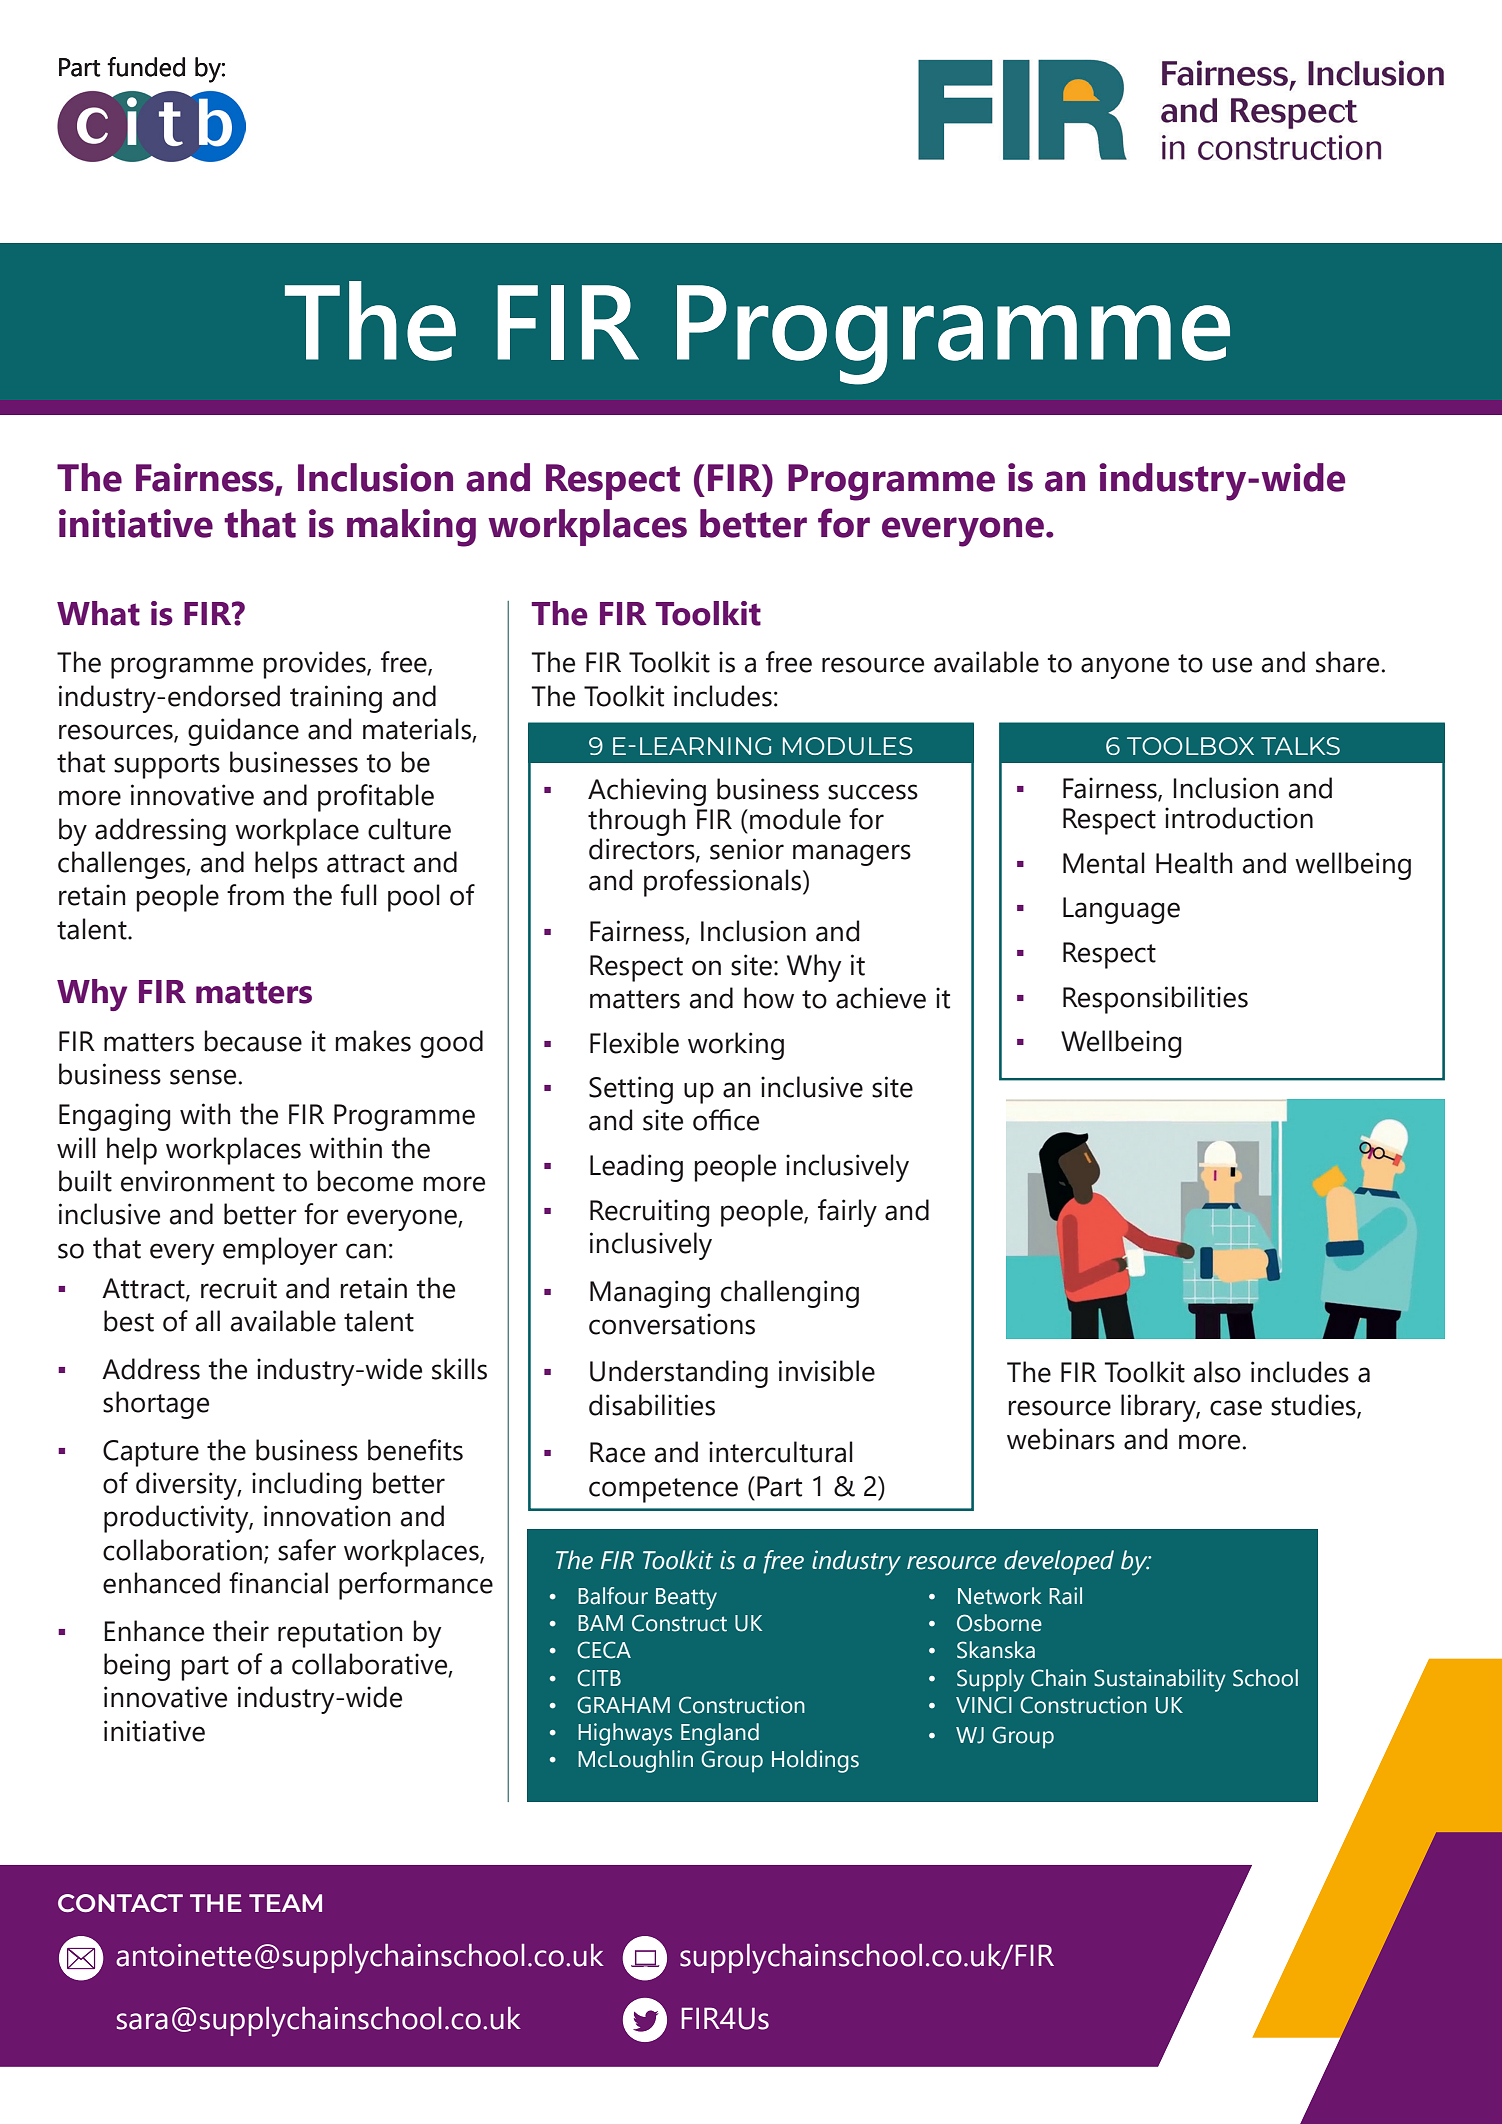 The height and width of the image is (2124, 1502). What do you see at coordinates (652, 1405) in the image?
I see `disabilities` at bounding box center [652, 1405].
